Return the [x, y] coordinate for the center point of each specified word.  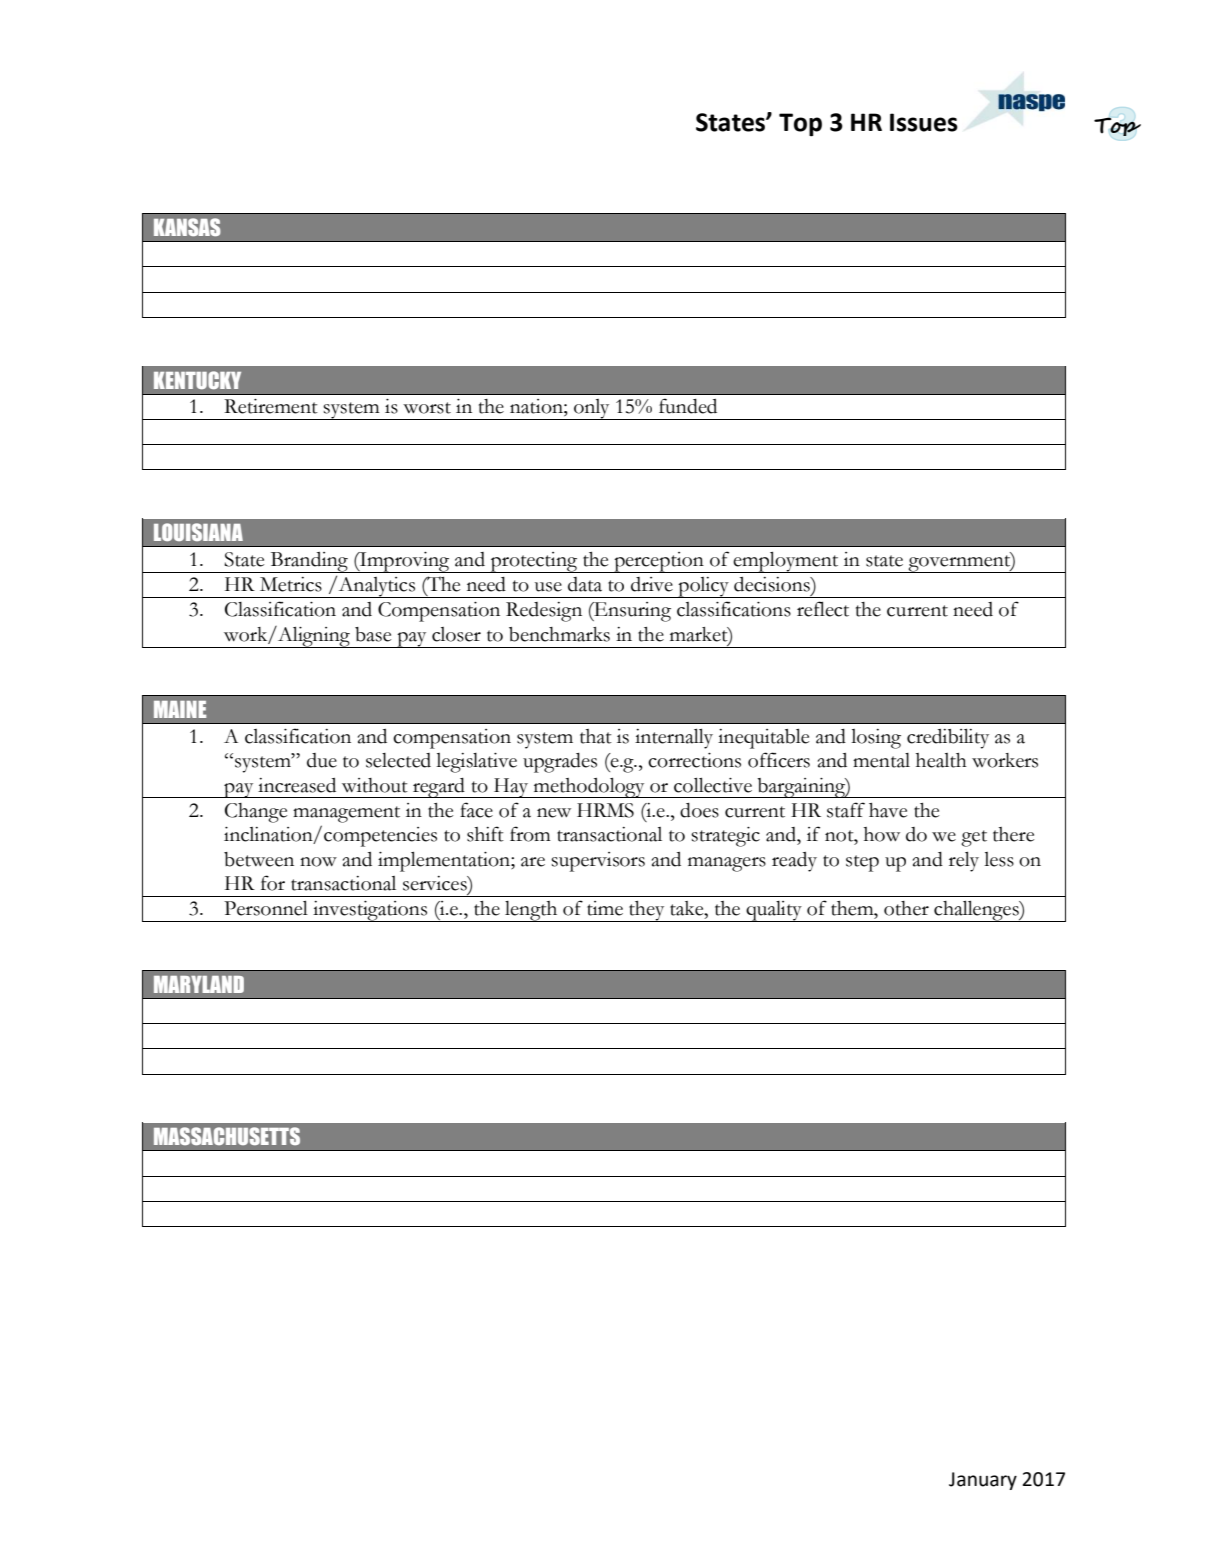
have [888, 810]
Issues [924, 122]
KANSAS [187, 227]
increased [297, 785]
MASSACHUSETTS [227, 1136]
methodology [589, 788]
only [592, 409]
